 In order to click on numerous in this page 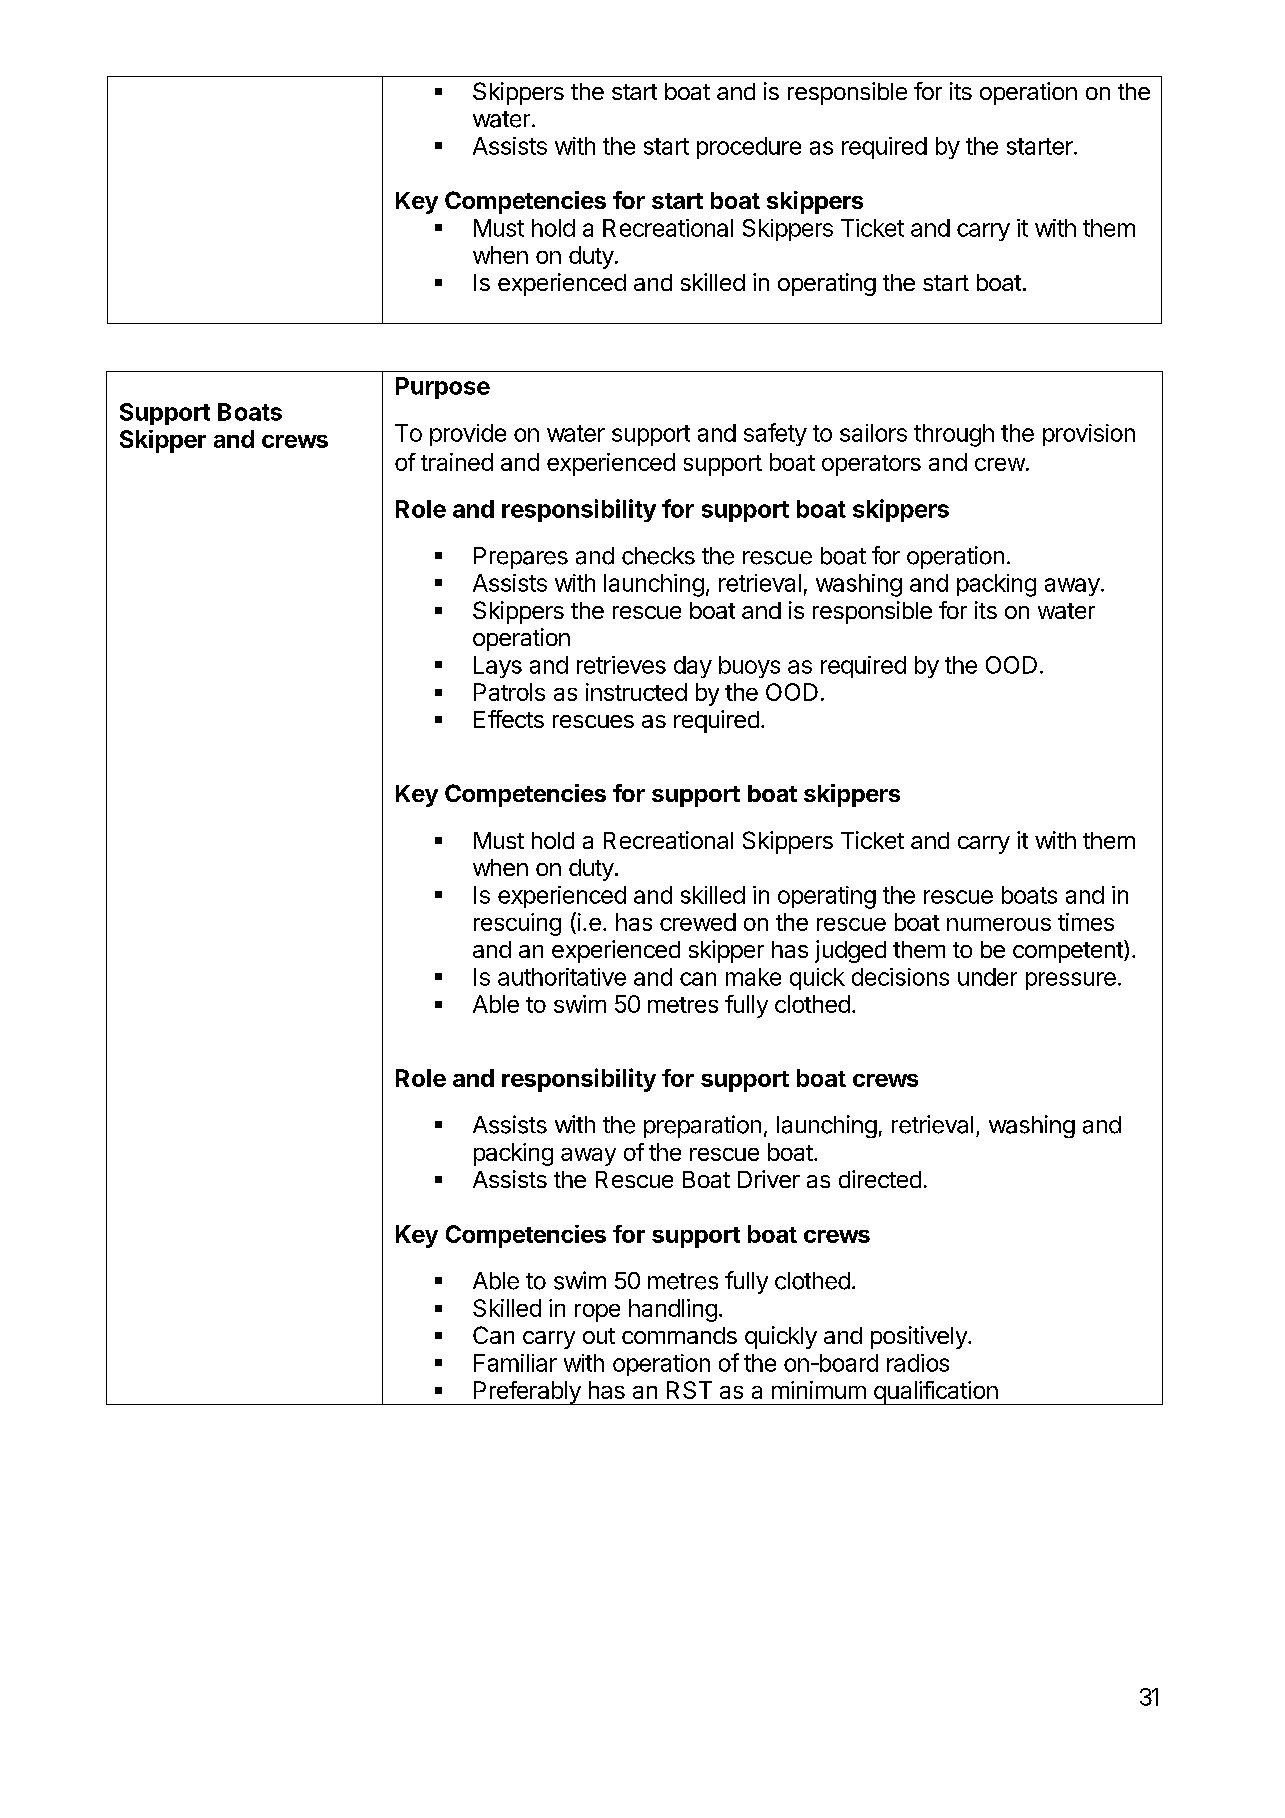, I will do `click(999, 924)`.
